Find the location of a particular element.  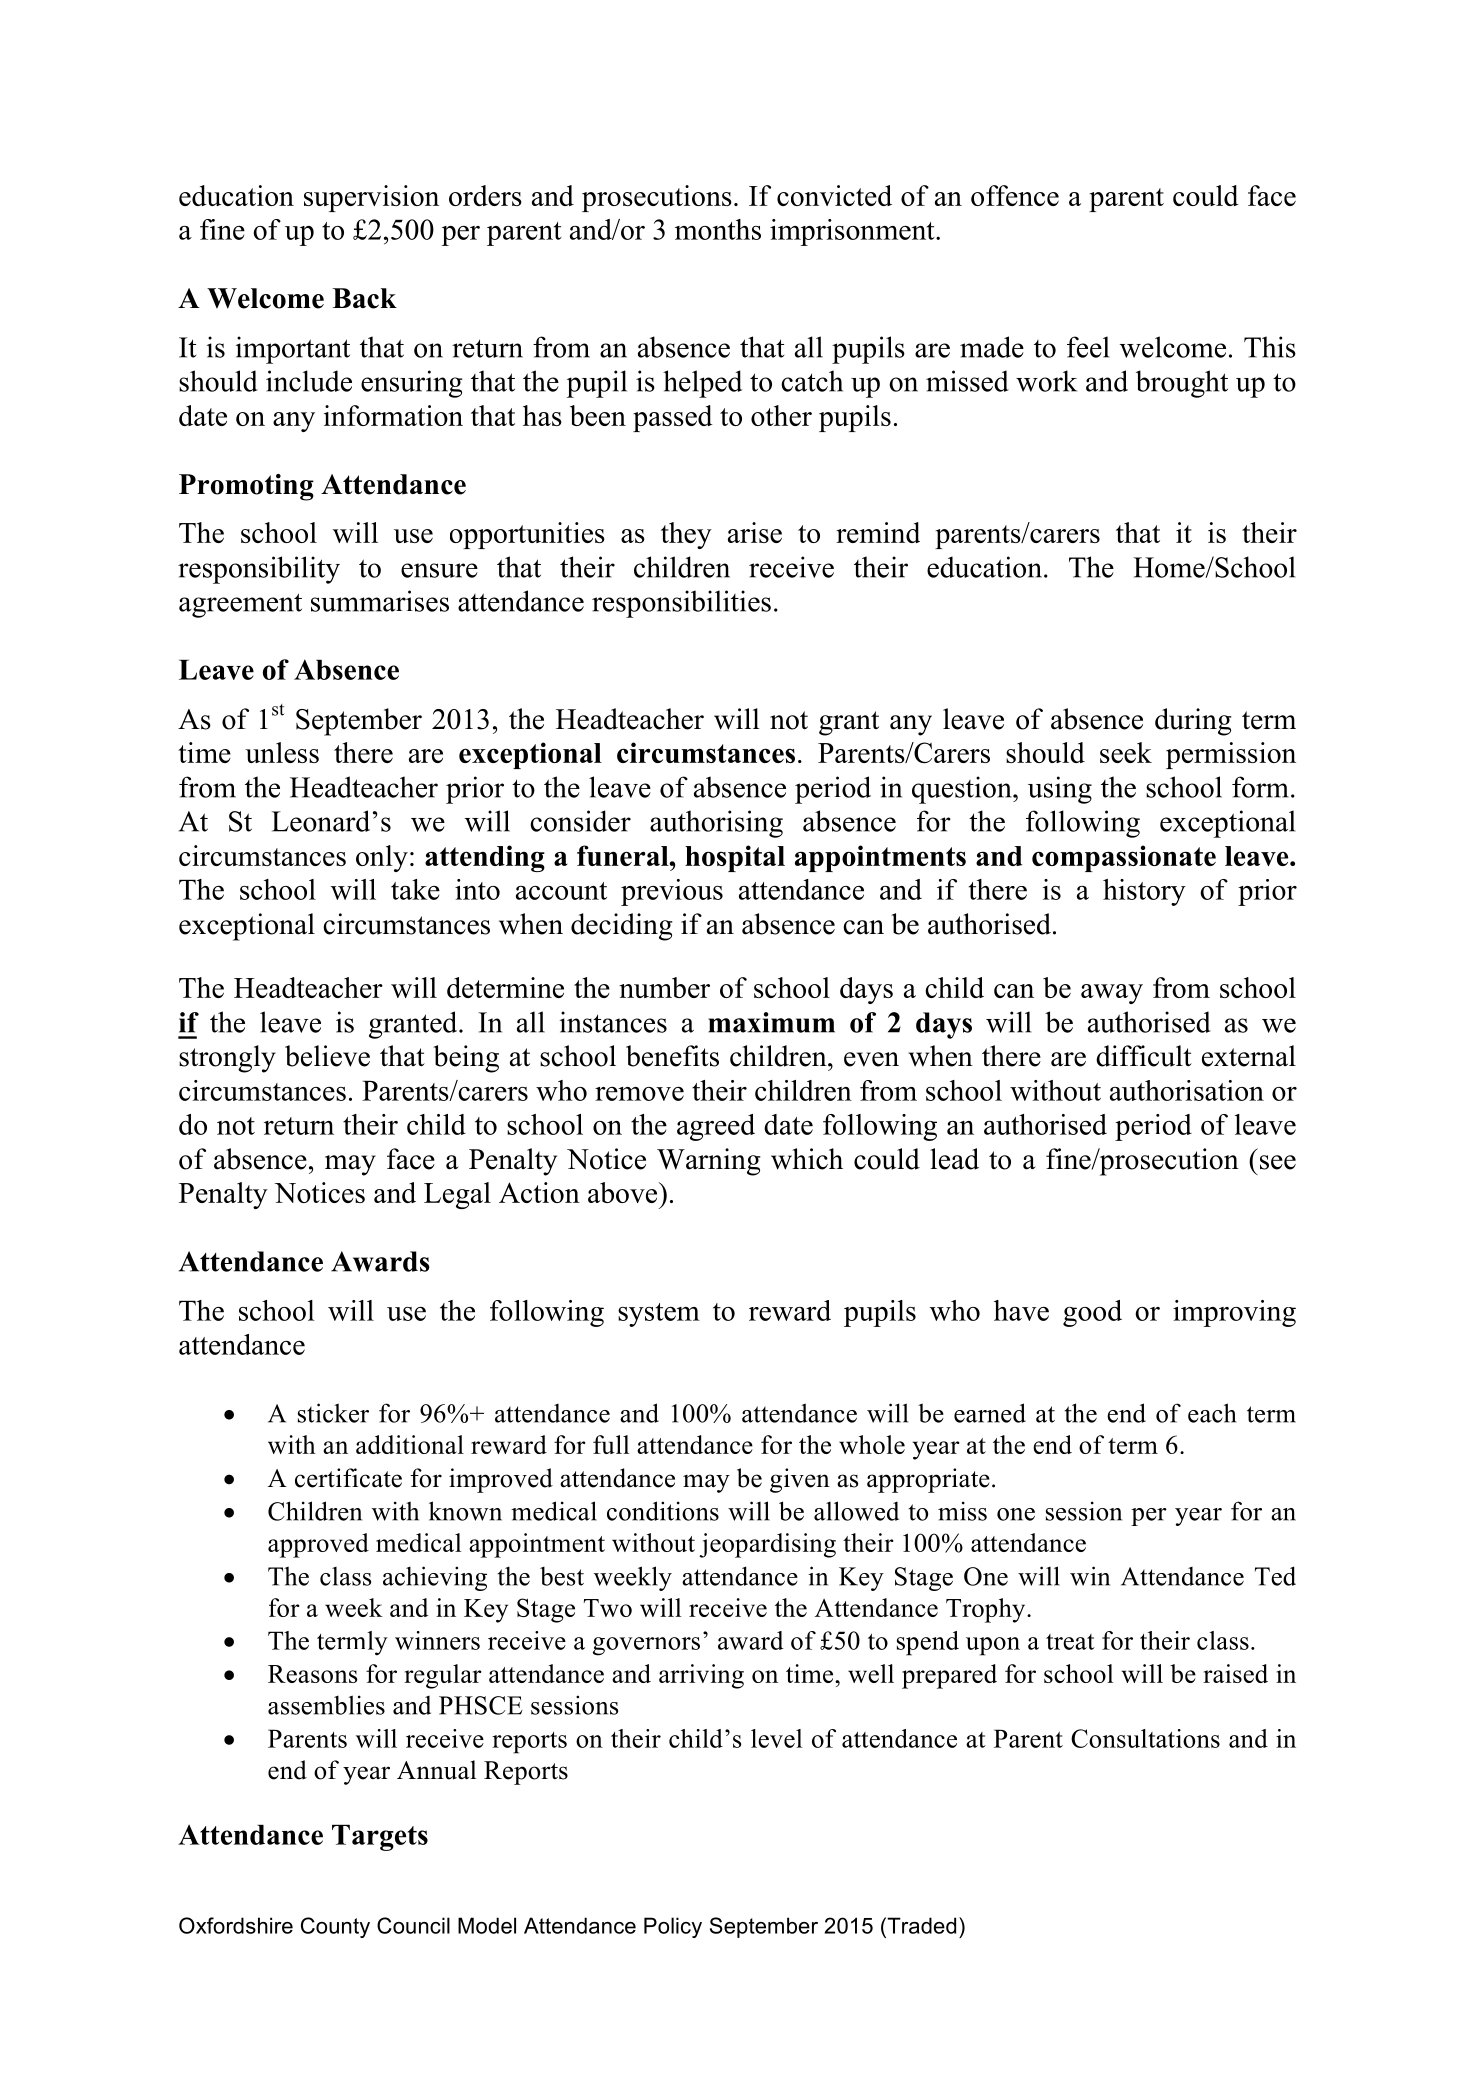

treat is located at coordinates (1070, 1642).
